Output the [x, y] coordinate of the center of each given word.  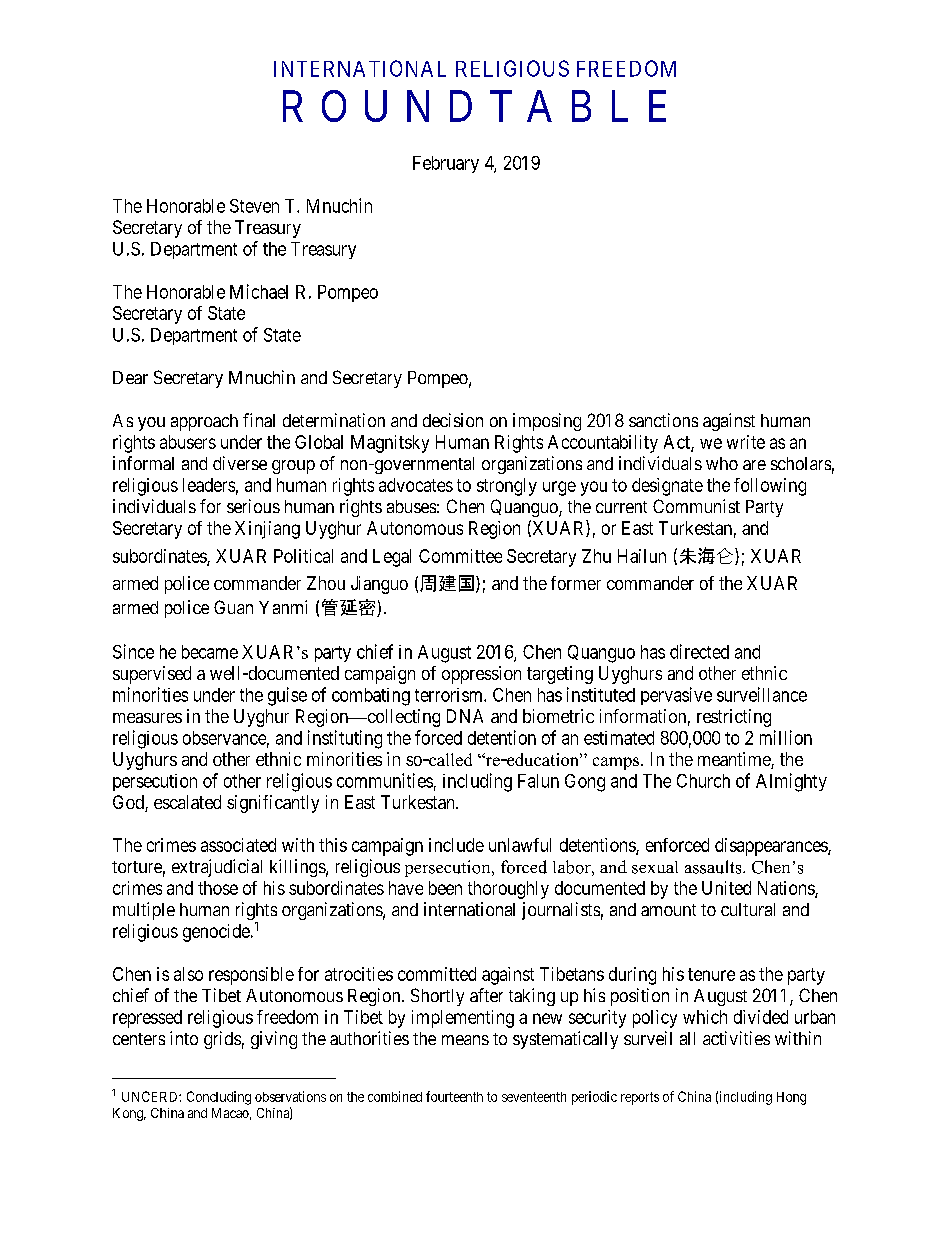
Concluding [219, 1098]
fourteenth [454, 1096]
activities [736, 1038]
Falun [538, 781]
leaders [209, 485]
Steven [254, 206]
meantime [735, 760]
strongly [507, 487]
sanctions [663, 420]
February [446, 164]
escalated [187, 802]
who [722, 463]
